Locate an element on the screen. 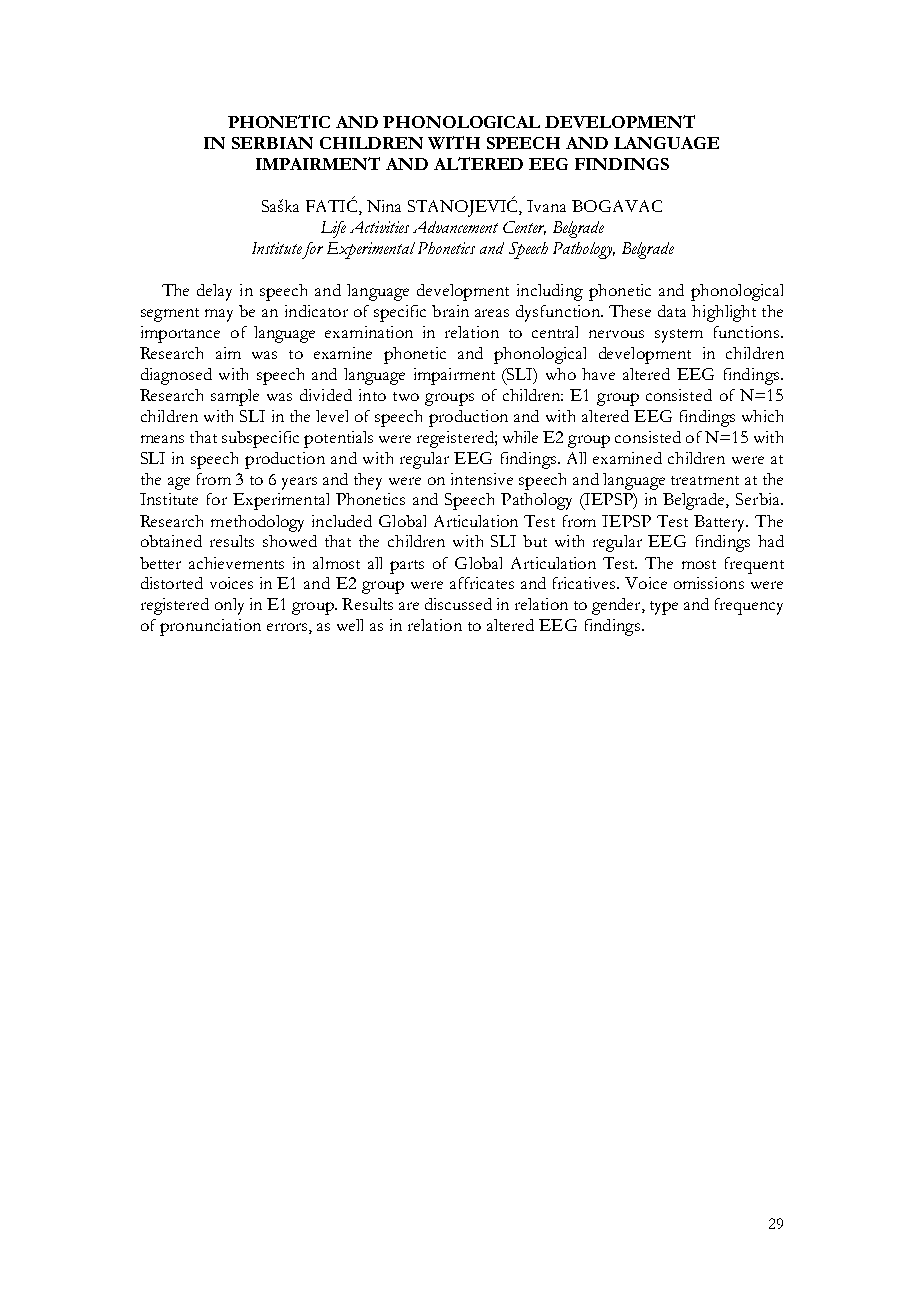 This screenshot has height=1308, width=924. discussed is located at coordinates (458, 604).
